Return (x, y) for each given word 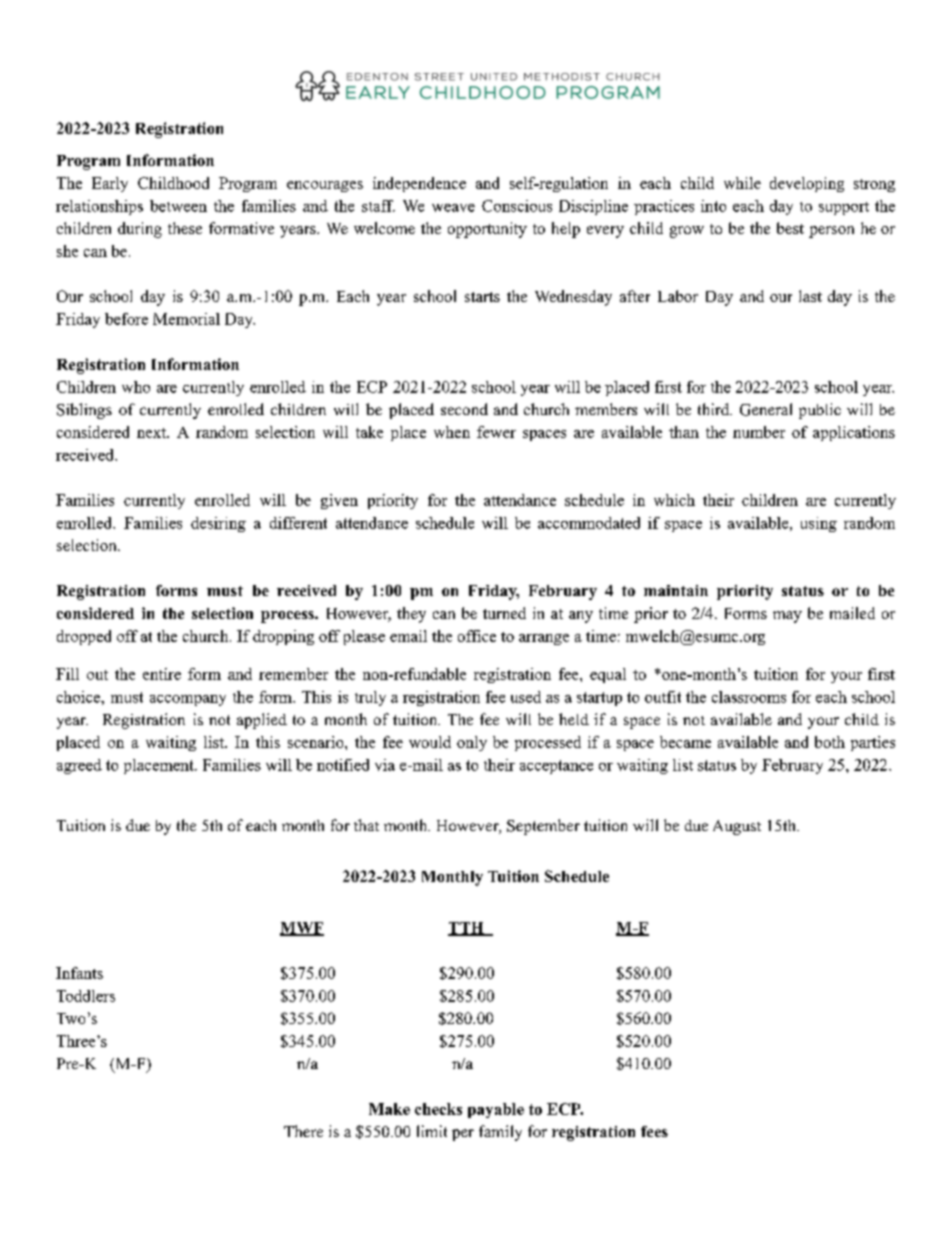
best (790, 228)
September (543, 827)
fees (654, 1131)
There (303, 1131)
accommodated (589, 523)
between (178, 206)
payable (496, 1110)
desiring (218, 524)
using (819, 524)
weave (453, 208)
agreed (79, 766)
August (737, 827)
